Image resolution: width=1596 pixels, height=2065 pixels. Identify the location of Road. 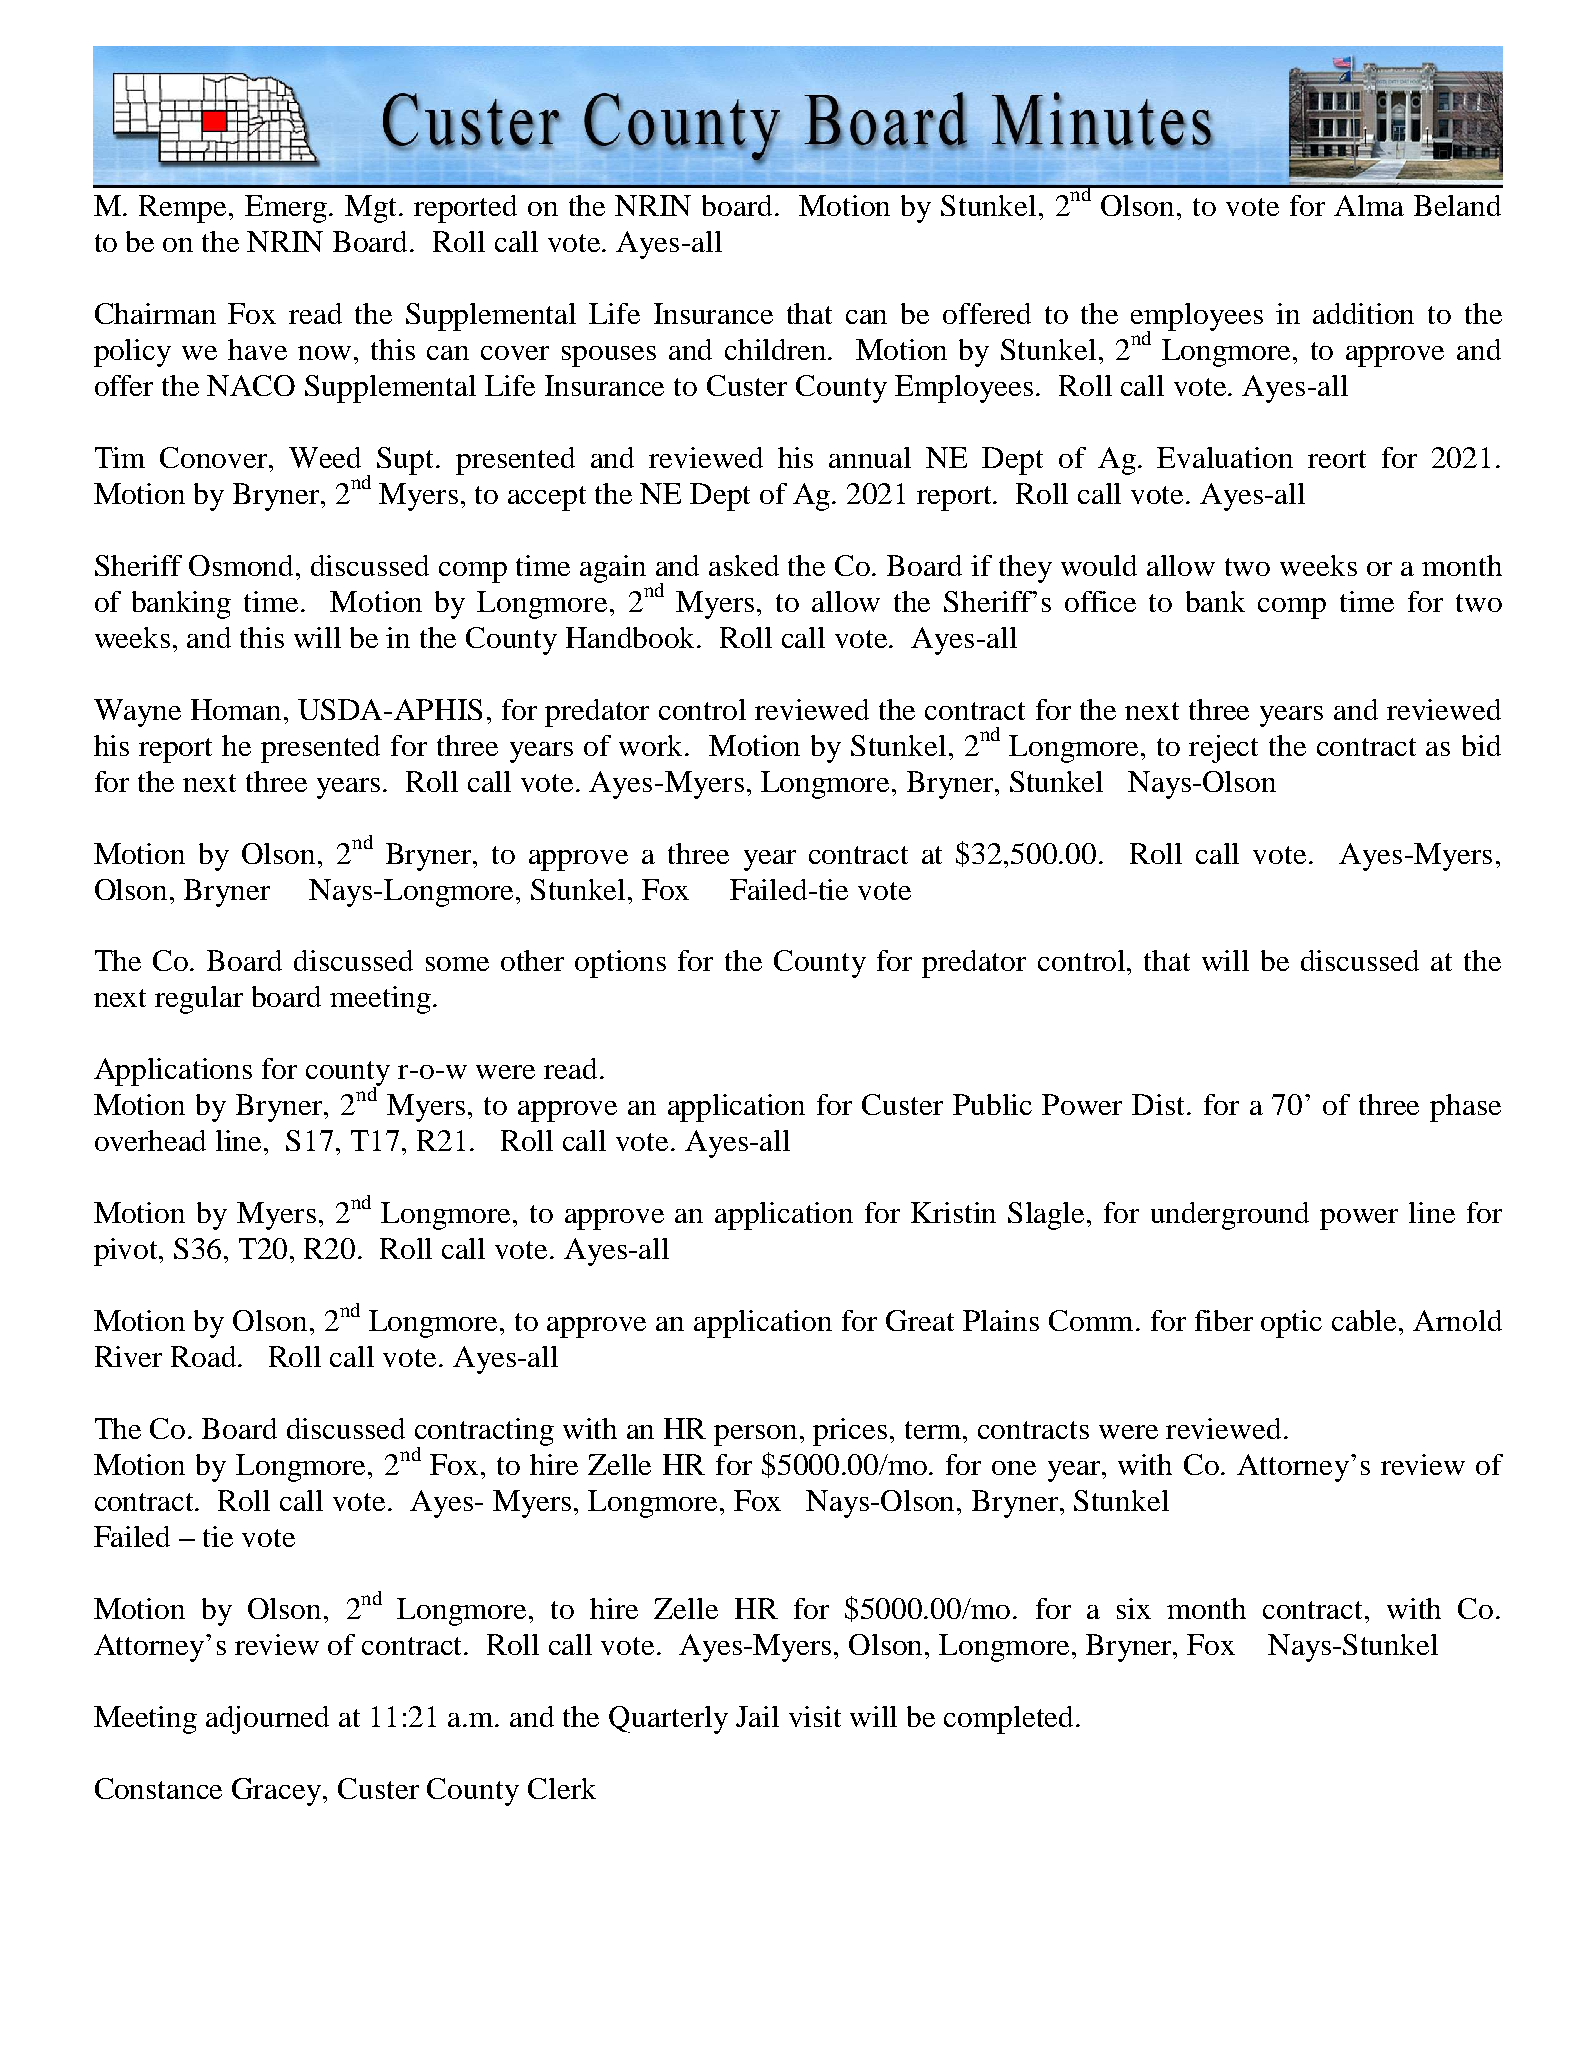
(205, 1356).
